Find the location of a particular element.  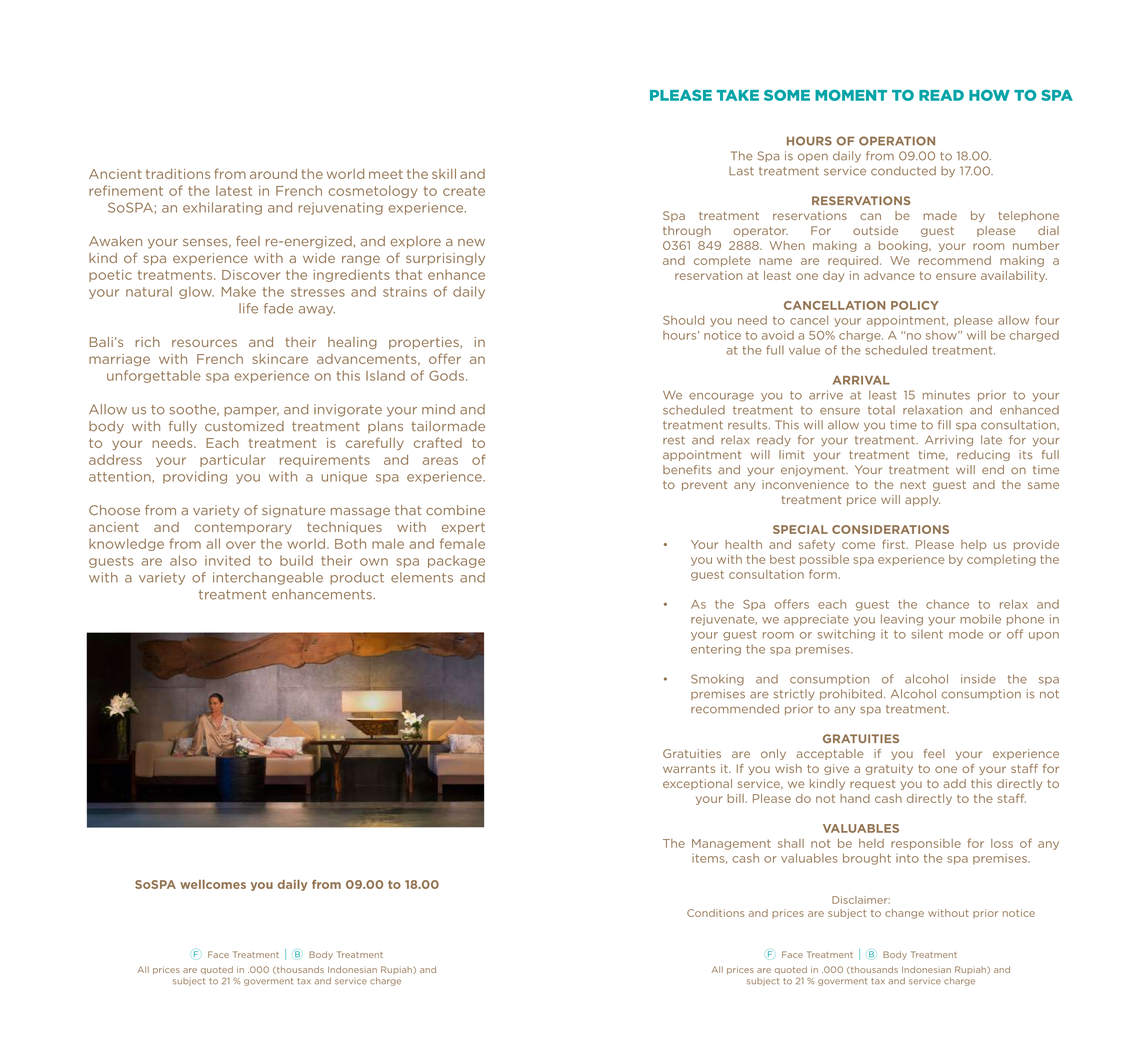

contemporary is located at coordinates (243, 528).
